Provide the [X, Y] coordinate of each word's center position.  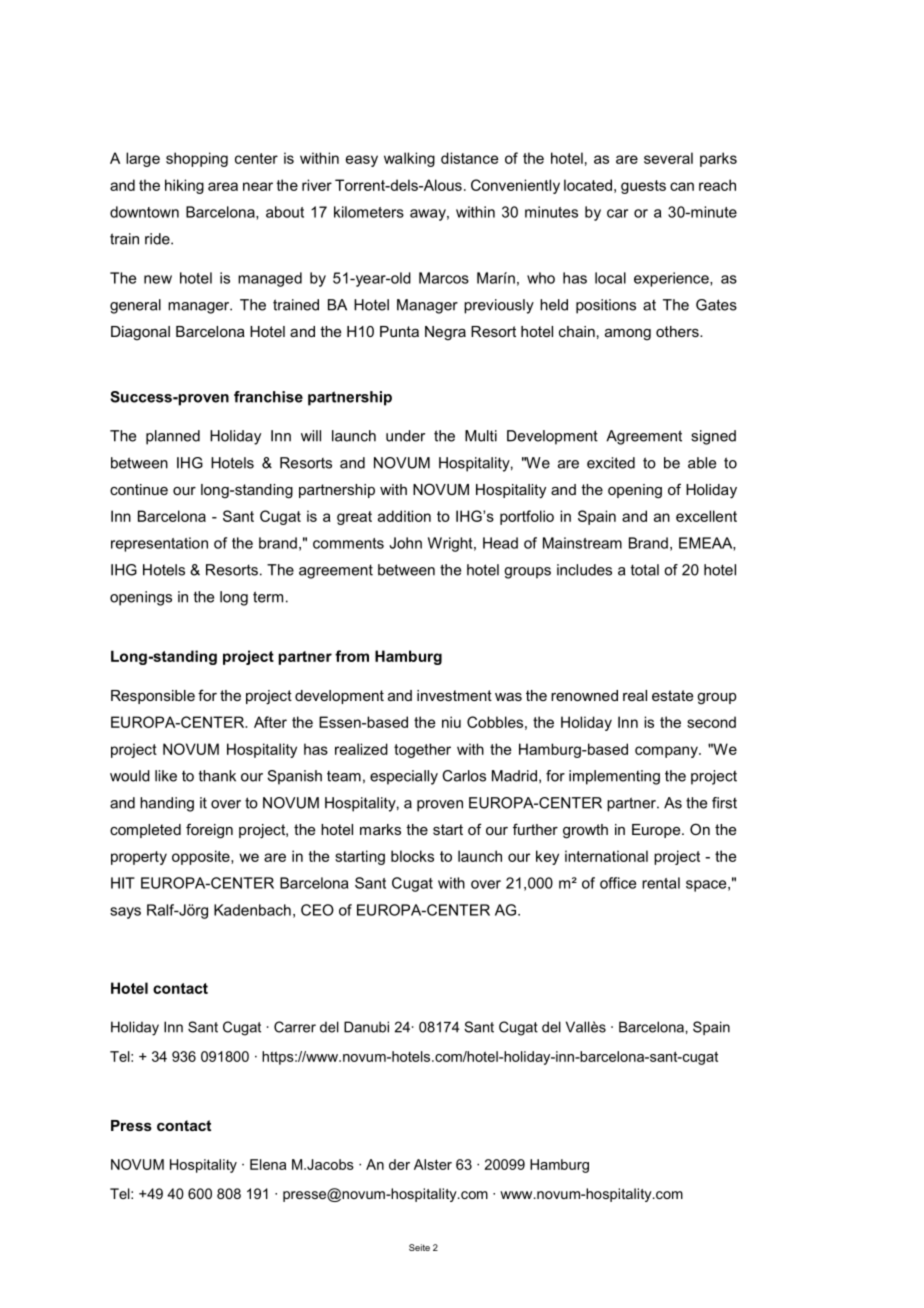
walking [409, 159]
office [618, 883]
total [645, 570]
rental [661, 883]
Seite [419, 1247]
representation [159, 544]
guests [643, 187]
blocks [412, 856]
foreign [209, 831]
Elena [268, 1164]
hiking [184, 186]
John [406, 543]
